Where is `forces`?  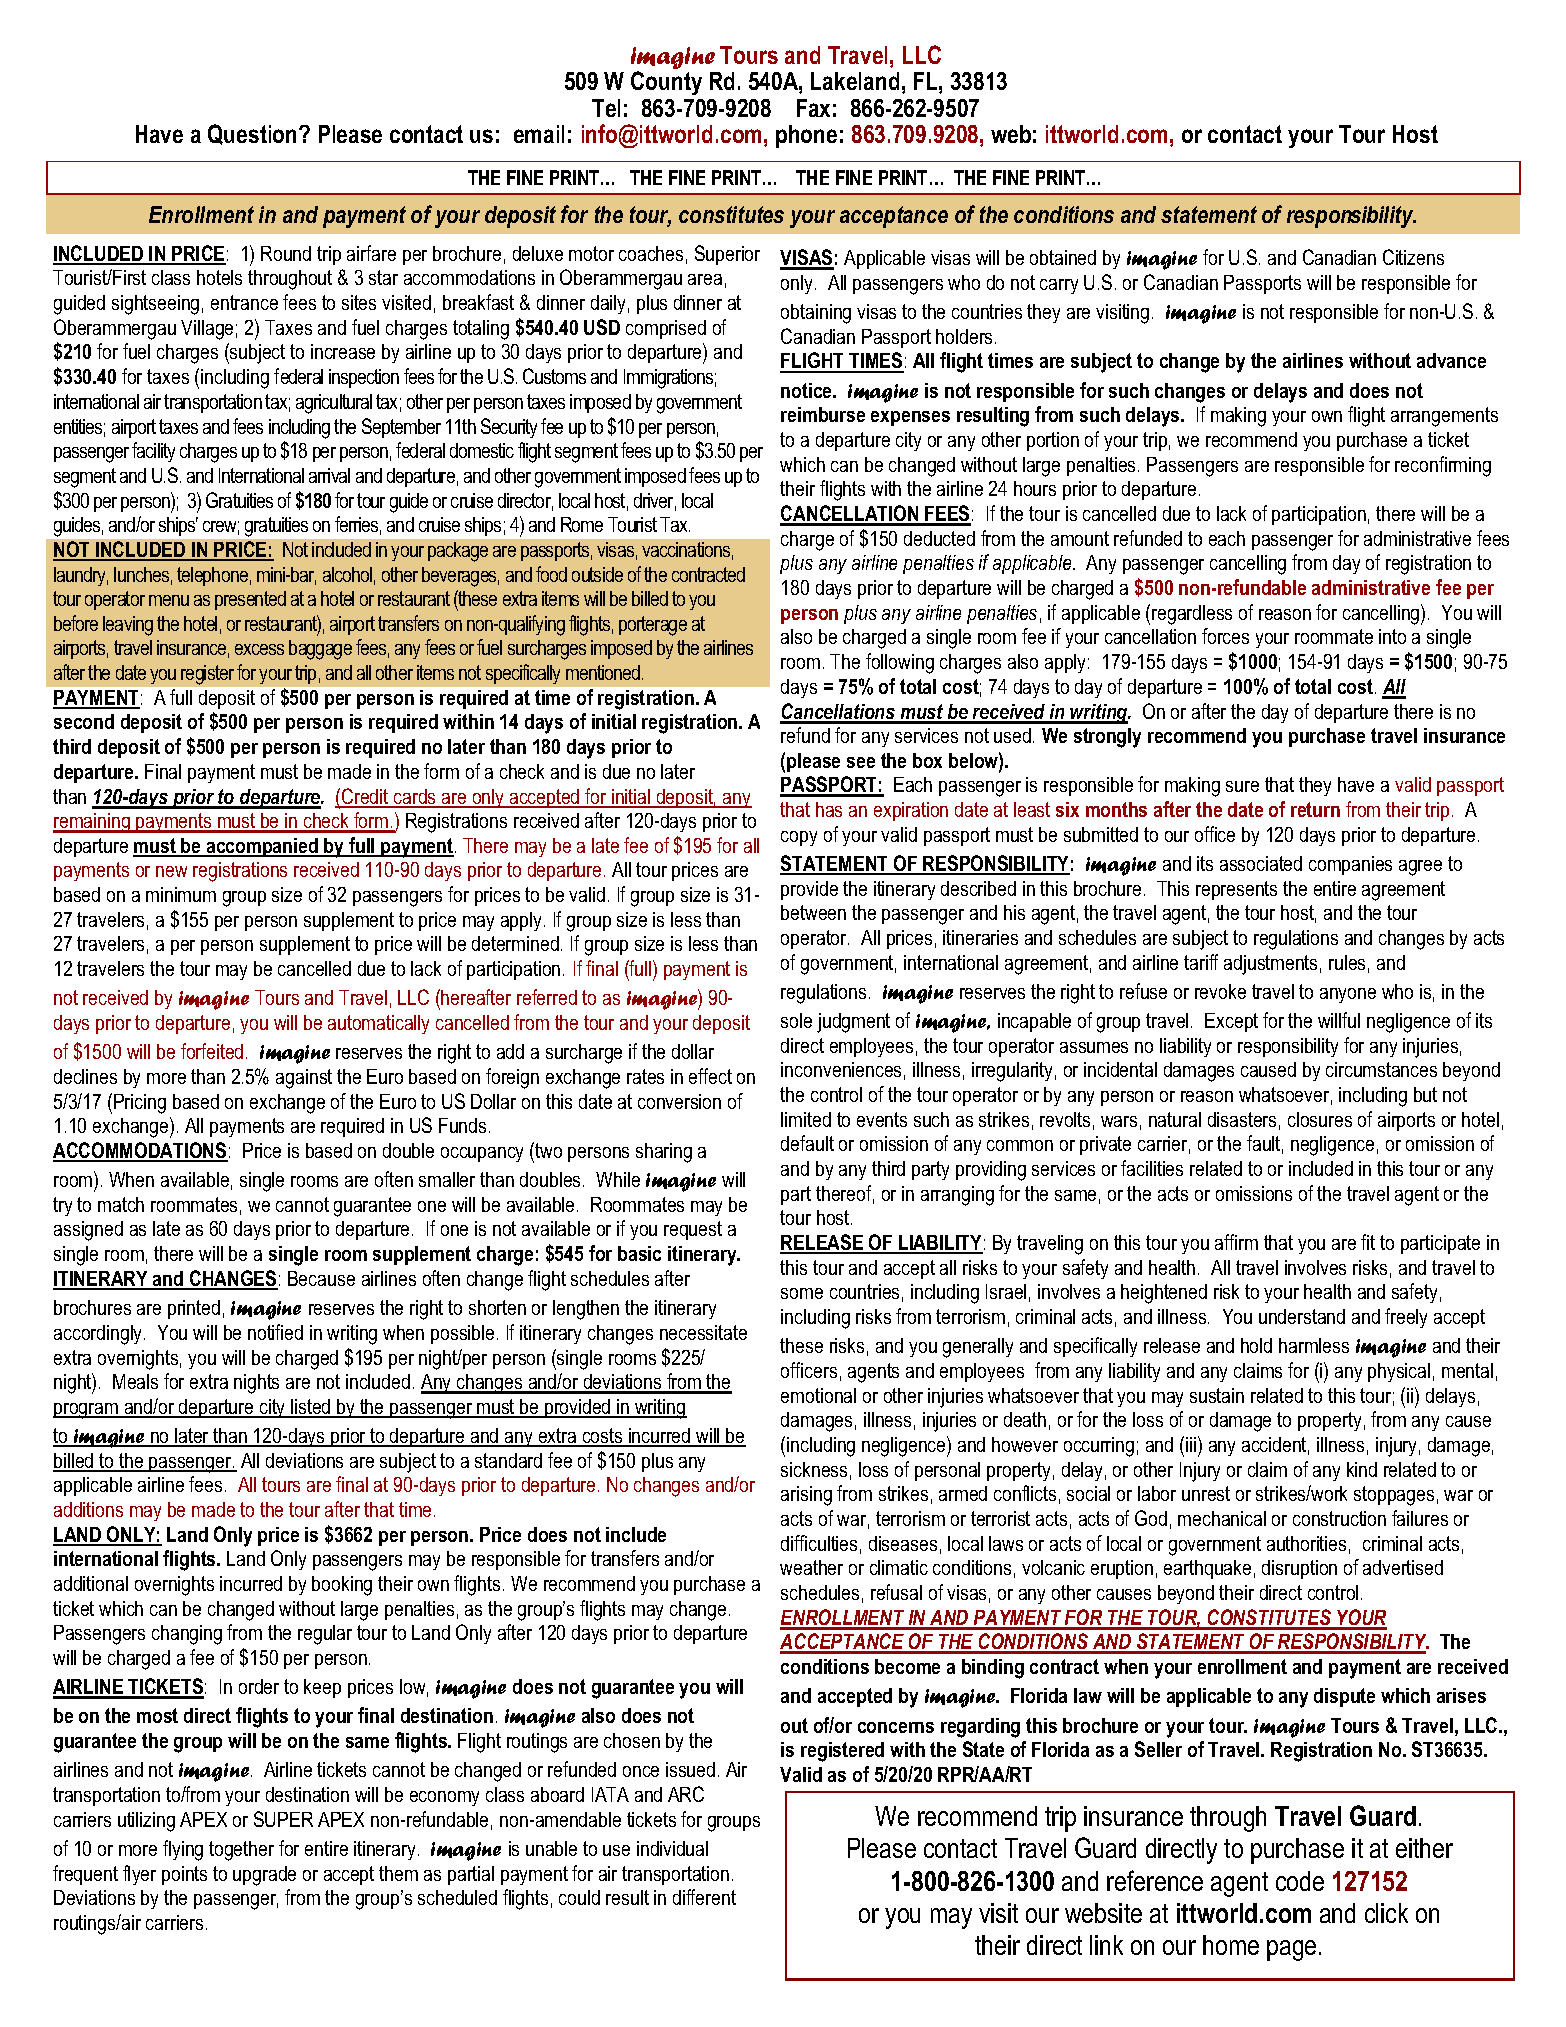 forces is located at coordinates (1225, 636).
